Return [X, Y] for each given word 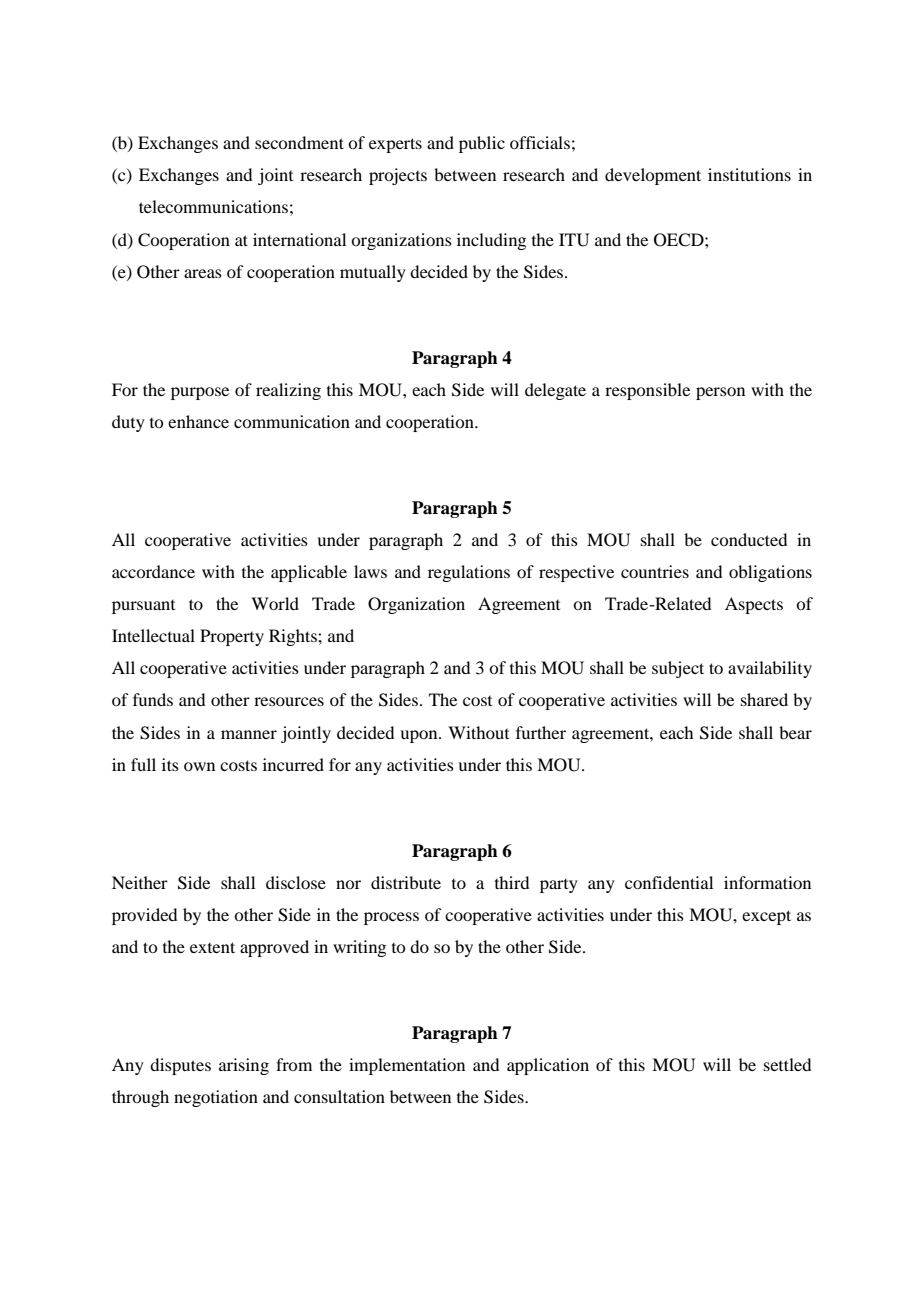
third [512, 882]
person [720, 393]
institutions [749, 174]
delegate [555, 391]
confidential [669, 882]
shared [764, 699]
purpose [200, 393]
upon [420, 736]
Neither [140, 882]
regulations [469, 573]
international [299, 239]
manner [249, 734]
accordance [153, 571]
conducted [749, 539]
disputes [180, 1066]
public [482, 144]
